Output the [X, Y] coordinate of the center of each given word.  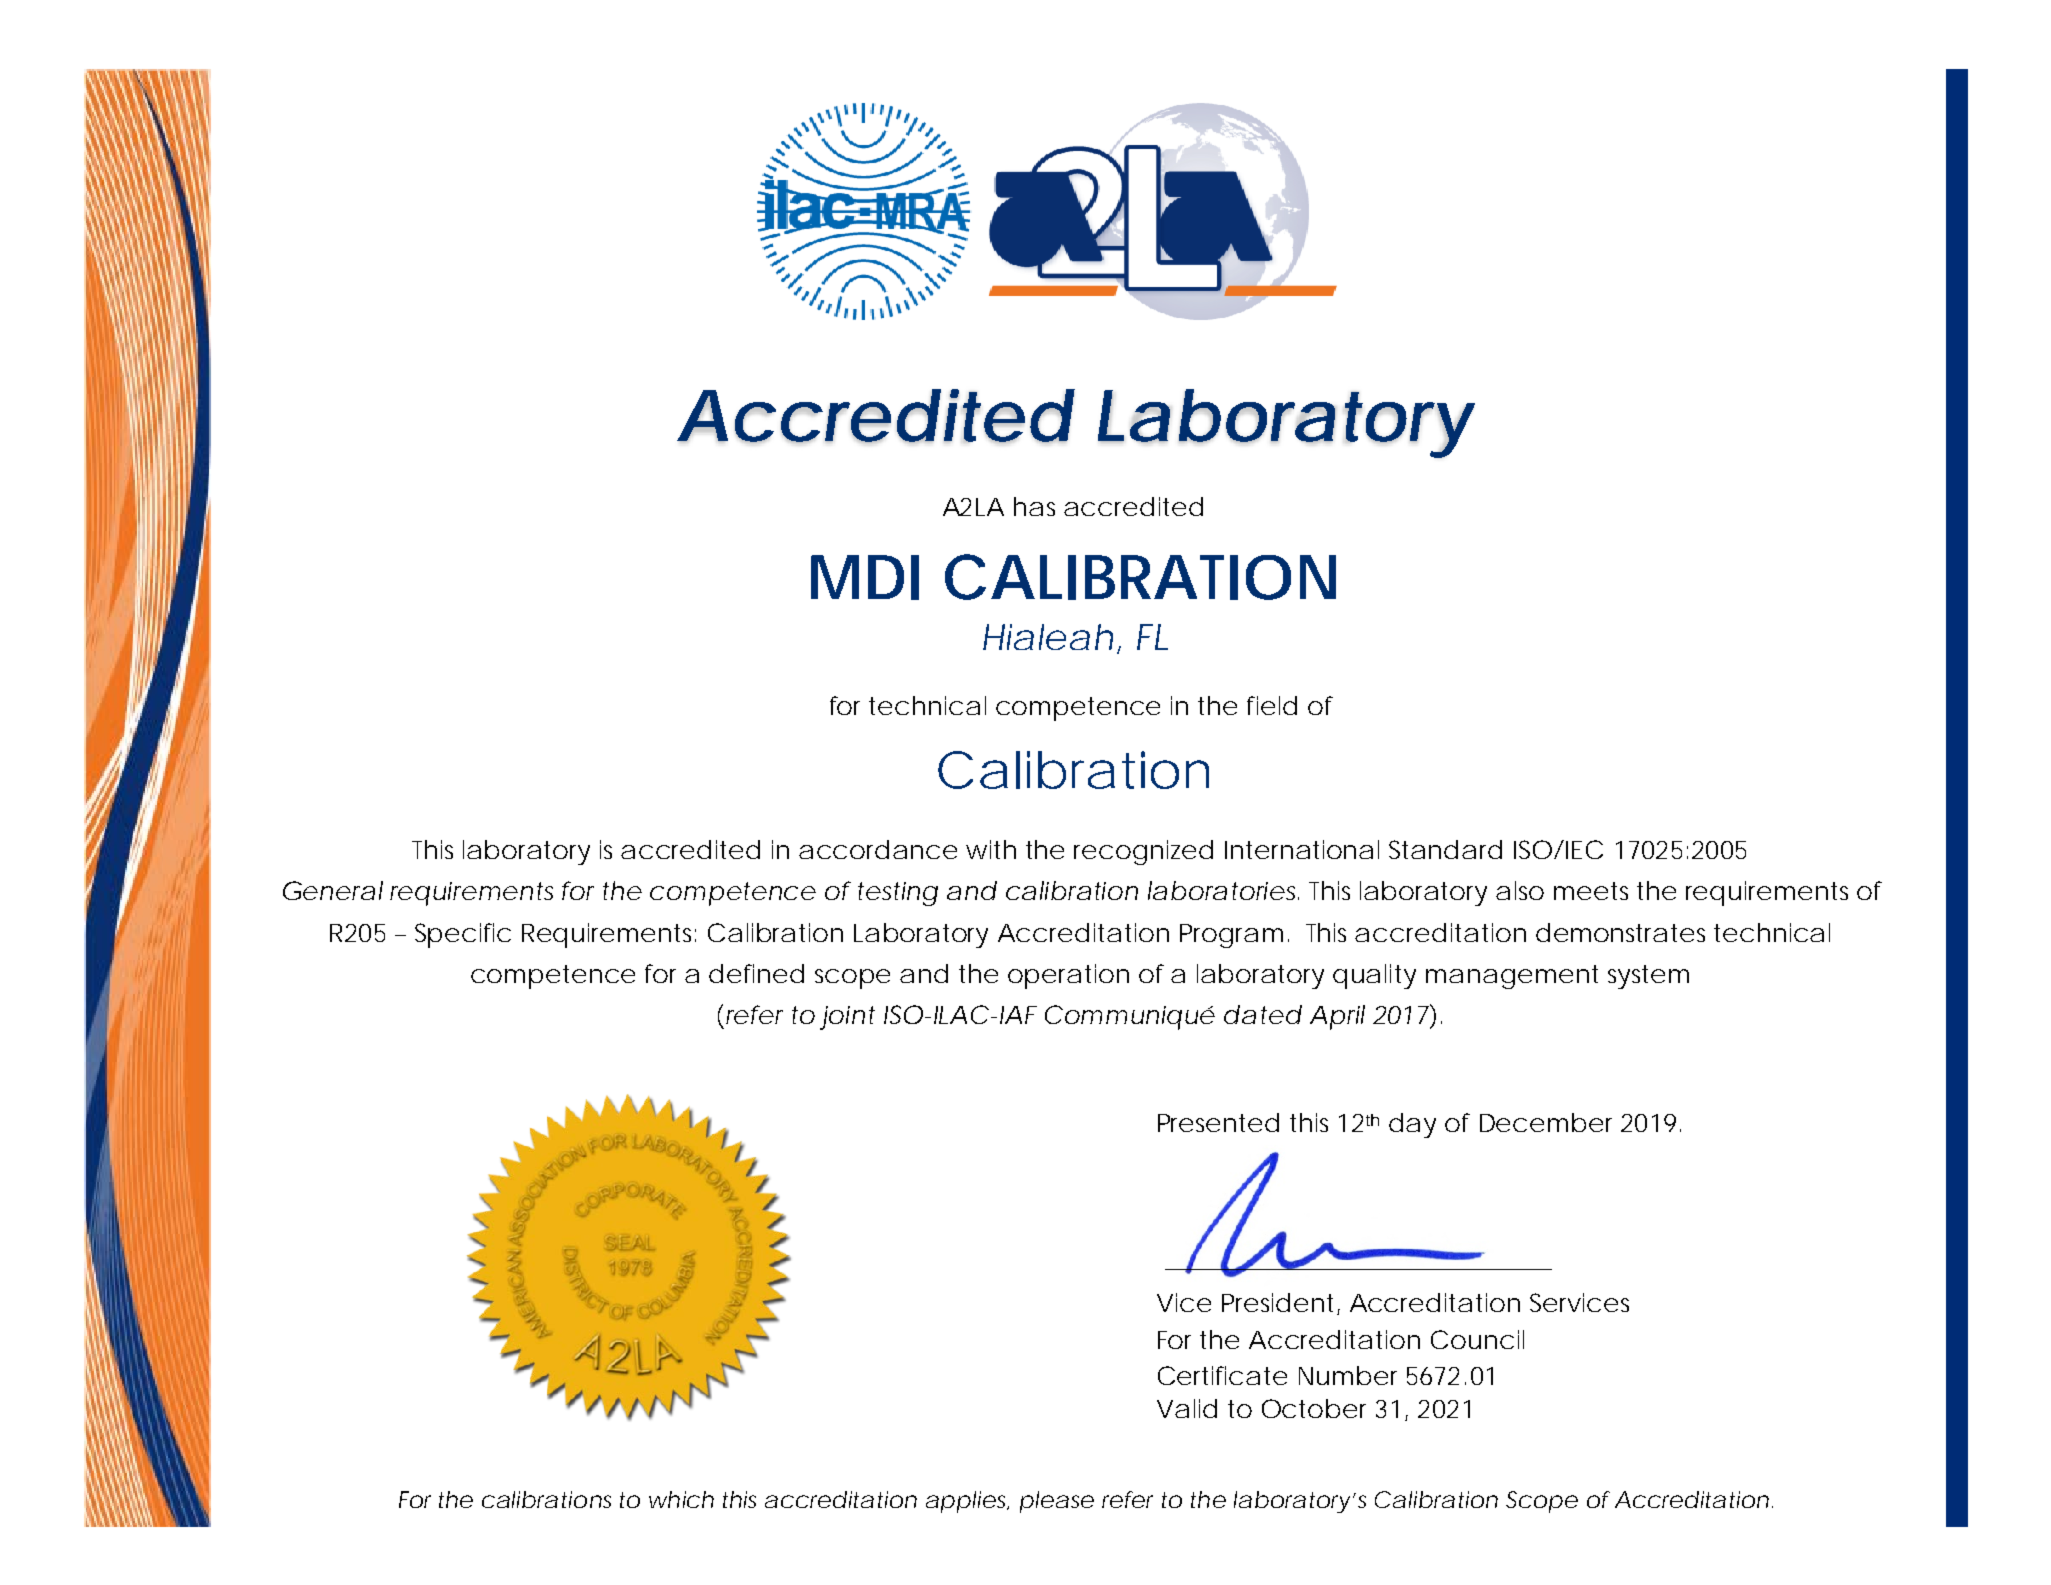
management [1512, 977]
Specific [463, 935]
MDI [865, 577]
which [681, 1499]
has [1034, 506]
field [1272, 705]
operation [1068, 976]
